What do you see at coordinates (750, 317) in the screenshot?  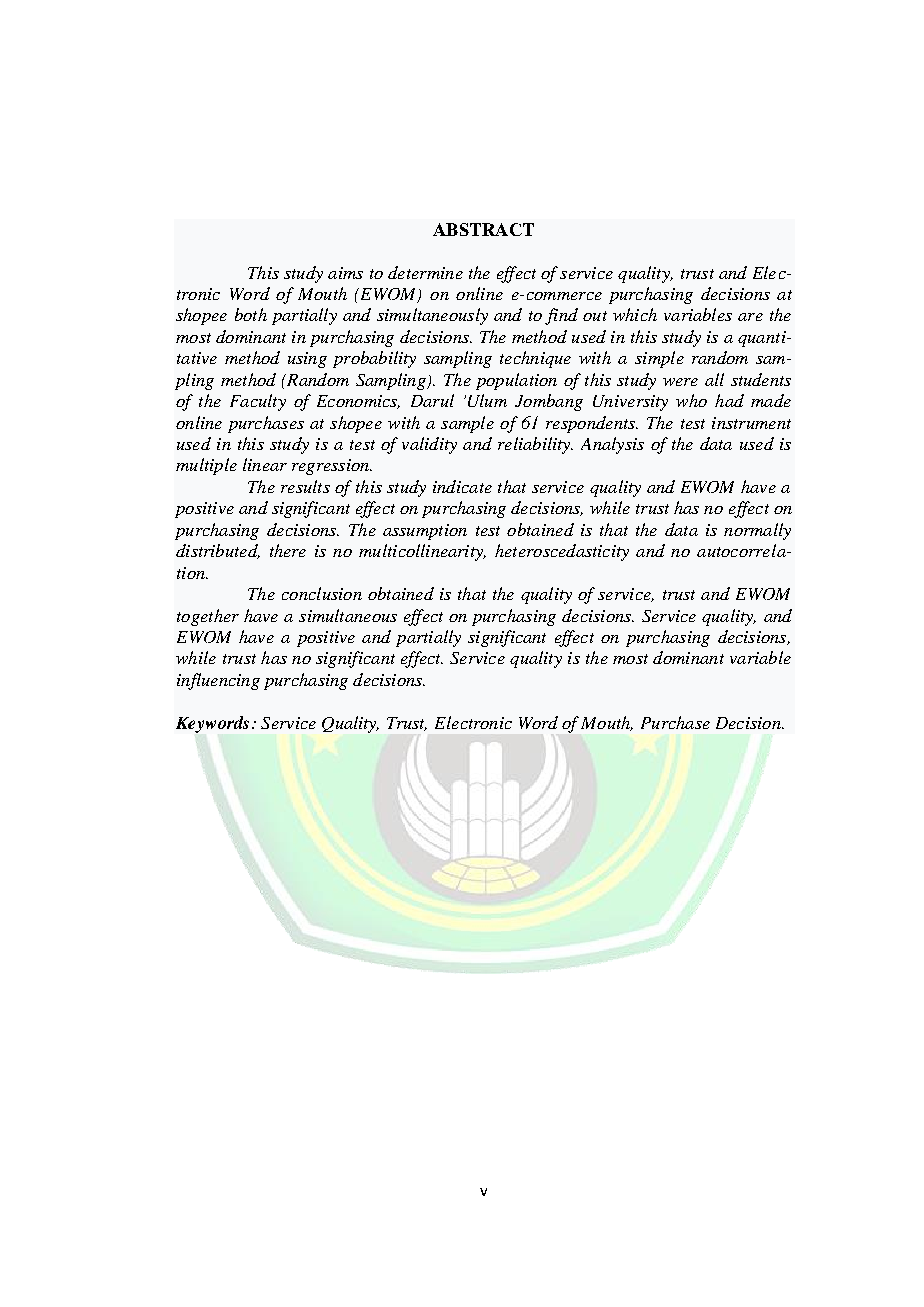 I see `are` at bounding box center [750, 317].
